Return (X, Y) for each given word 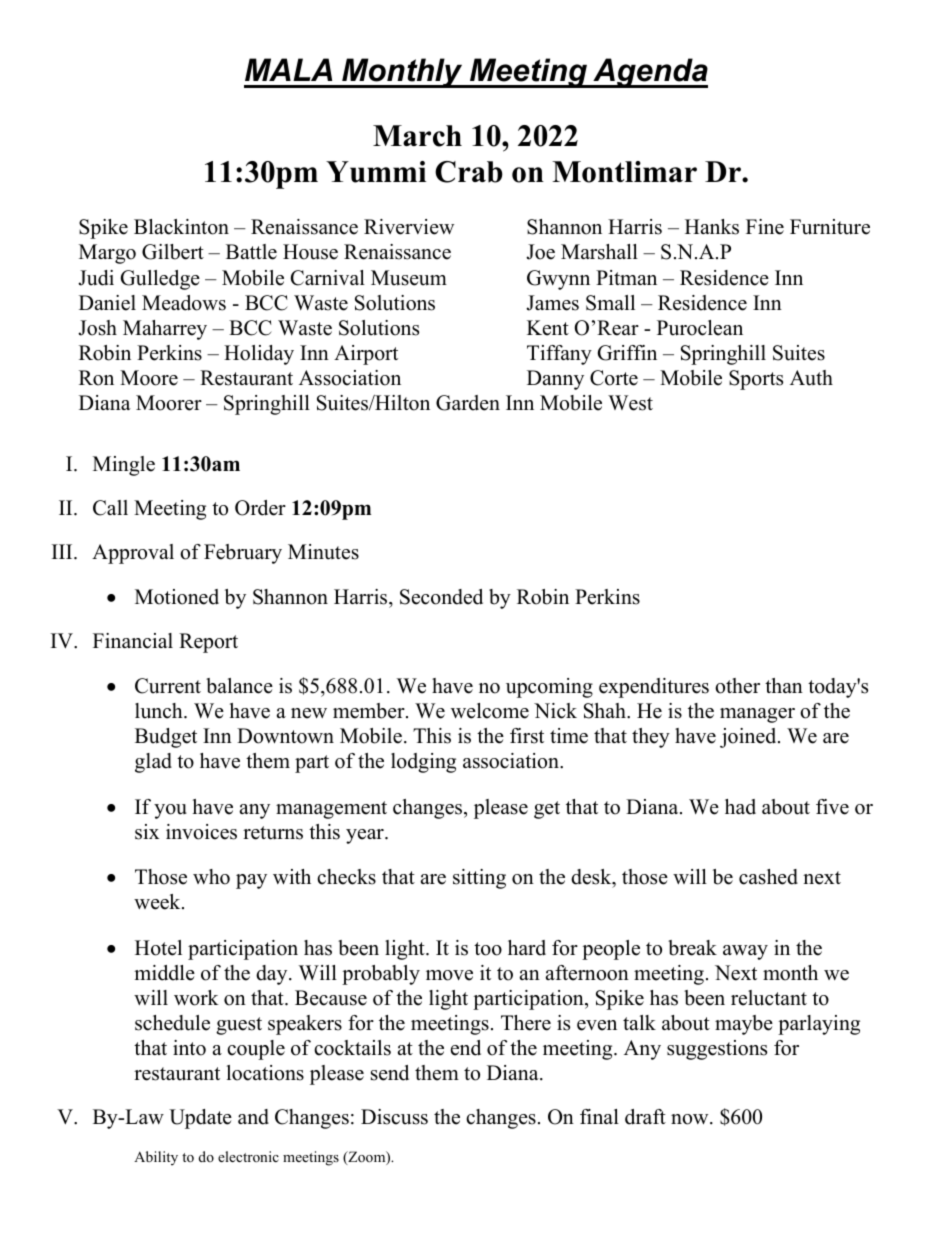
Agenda (649, 73)
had (740, 807)
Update (200, 1119)
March (417, 136)
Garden (468, 403)
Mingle (124, 466)
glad (153, 763)
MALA (288, 69)
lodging (423, 763)
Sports (756, 380)
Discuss (394, 1117)
